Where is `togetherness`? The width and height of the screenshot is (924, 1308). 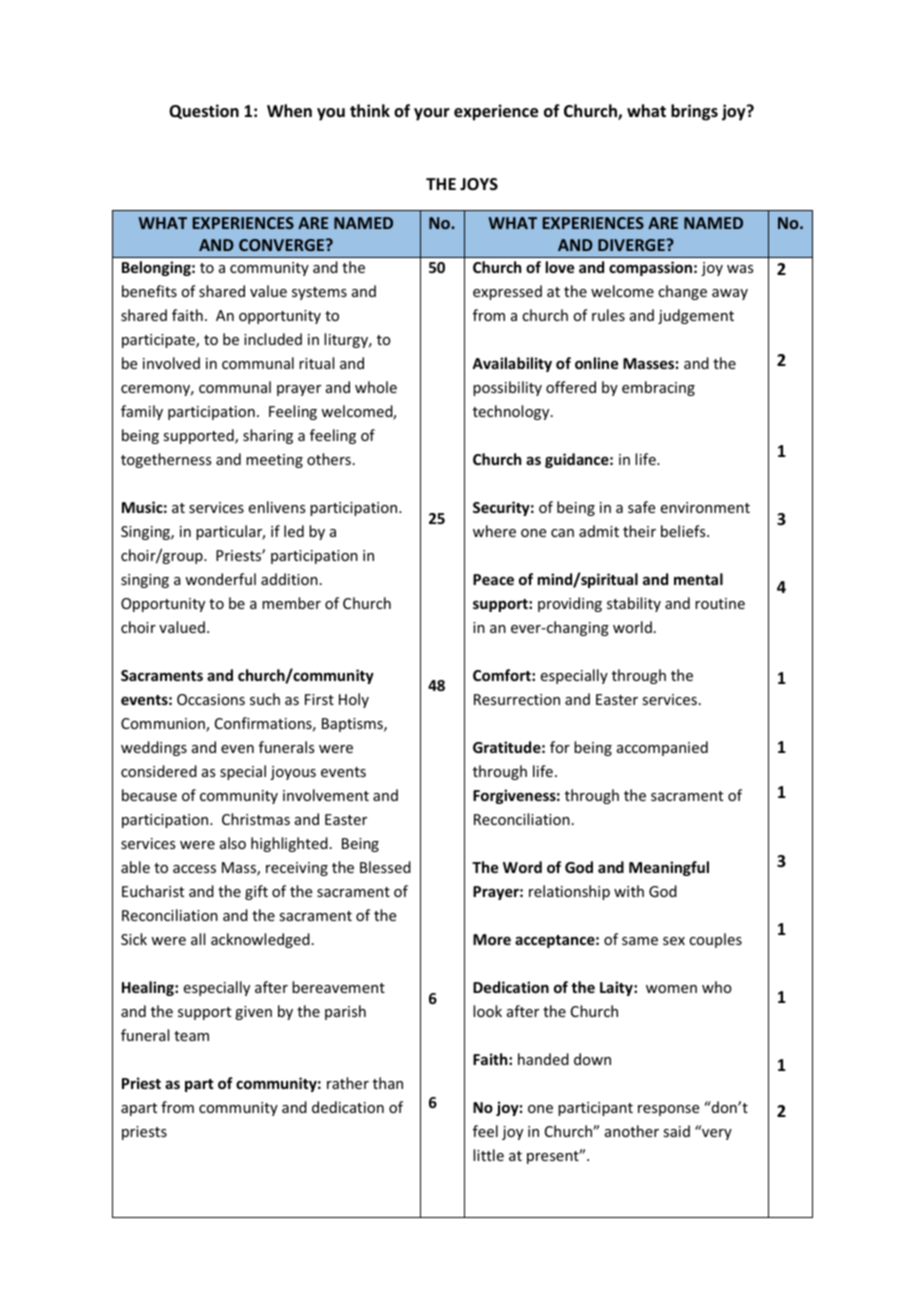 togetherness is located at coordinates (166, 460).
